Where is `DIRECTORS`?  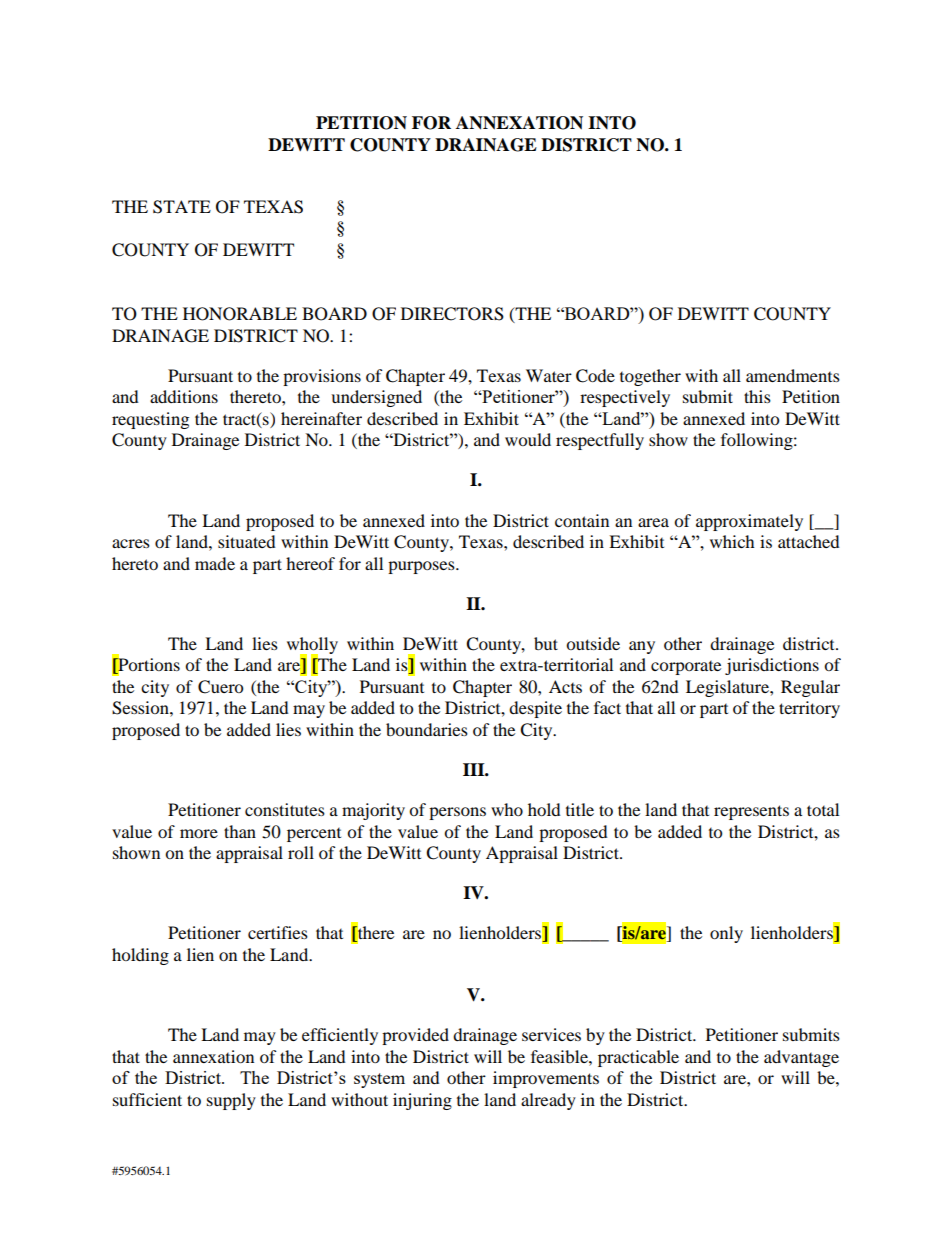
DIRECTORS is located at coordinates (452, 314).
